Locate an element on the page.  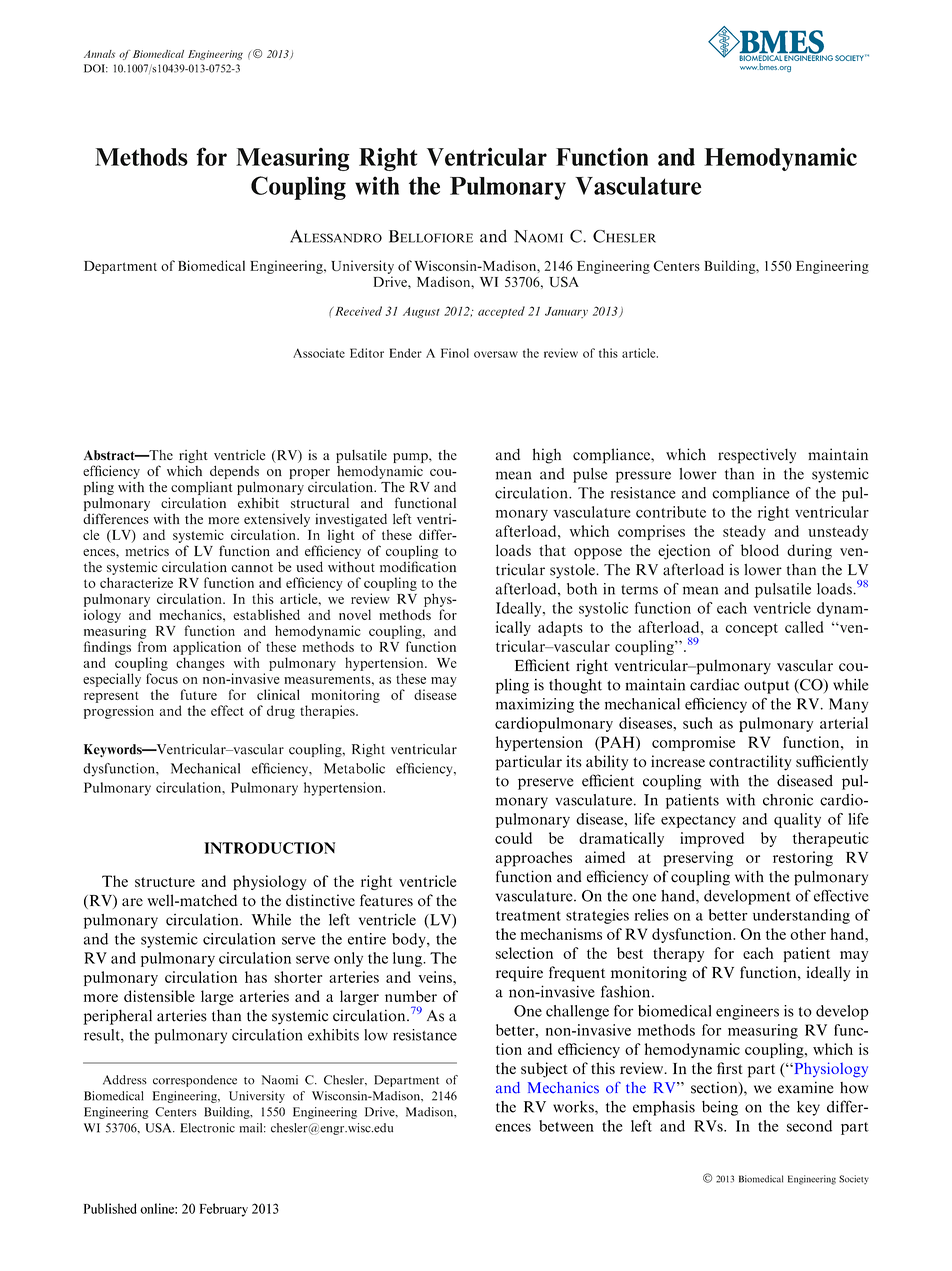
August is located at coordinates (421, 312).
